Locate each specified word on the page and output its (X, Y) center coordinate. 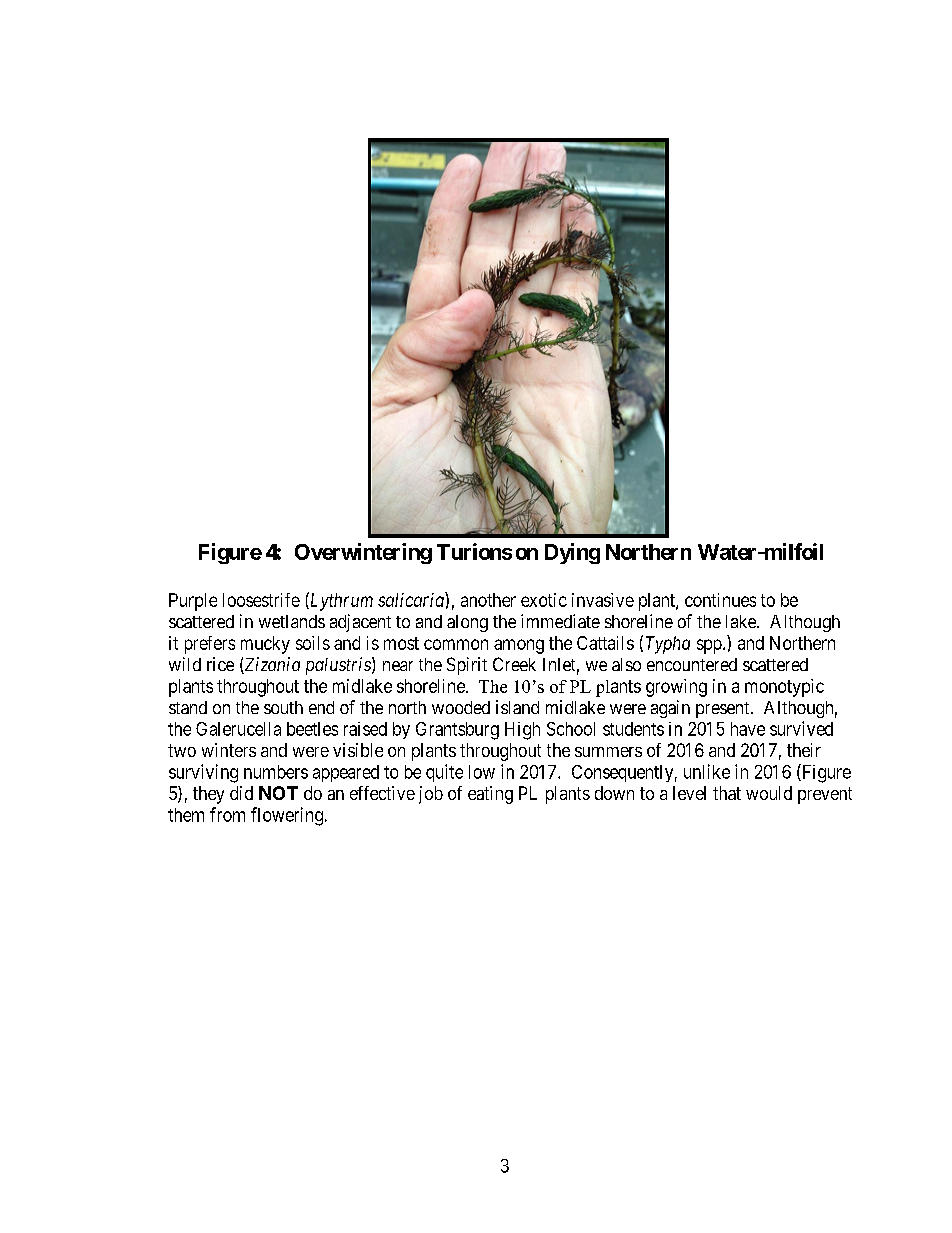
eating (490, 795)
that (727, 793)
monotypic (784, 688)
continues (720, 600)
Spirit (467, 666)
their (804, 750)
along (467, 623)
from (227, 814)
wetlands (292, 621)
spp (709, 646)
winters (229, 750)
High (522, 731)
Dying (572, 553)
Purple (193, 602)
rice (220, 664)
